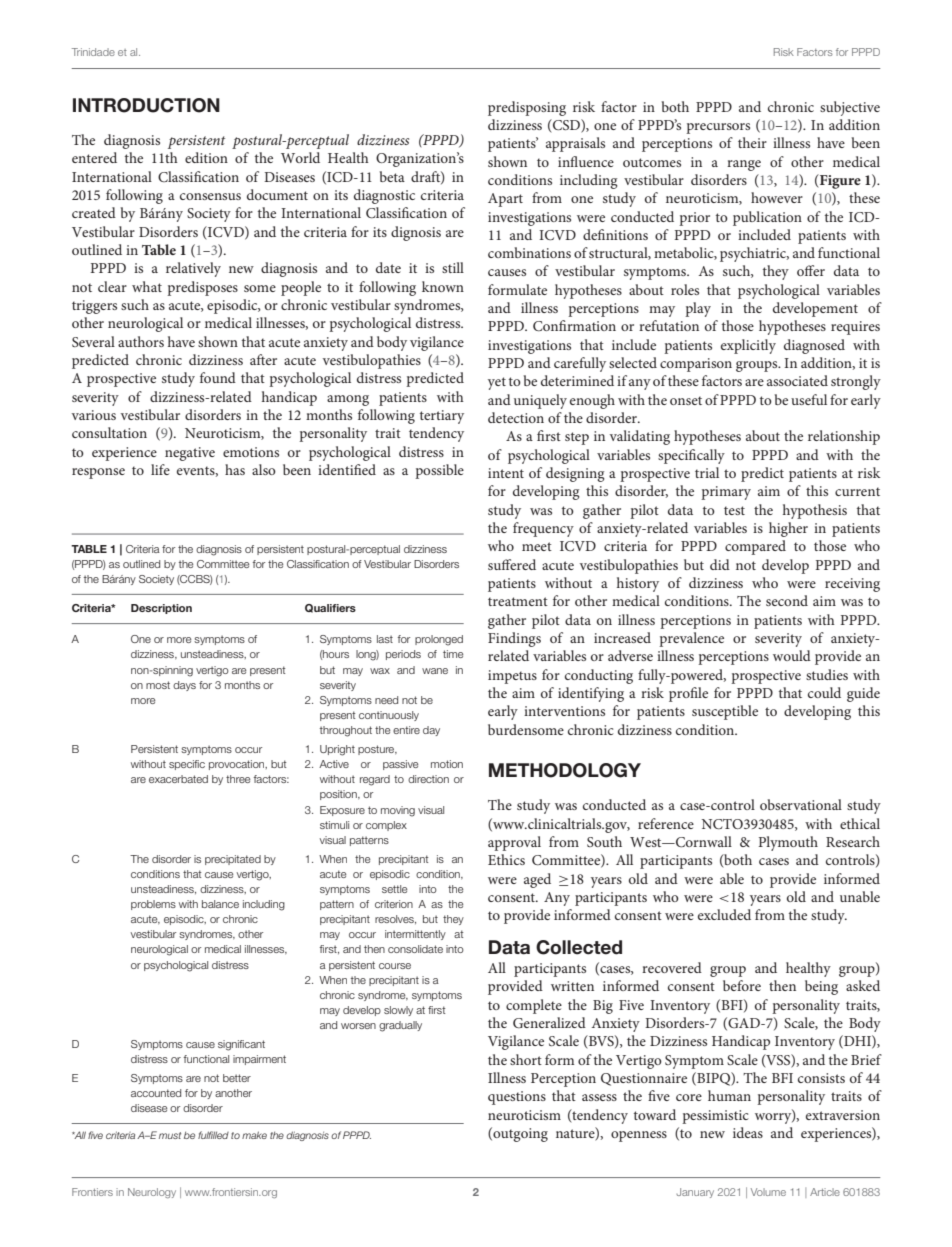 This screenshot has height=1247, width=952. I want to click on days, so click(184, 686).
